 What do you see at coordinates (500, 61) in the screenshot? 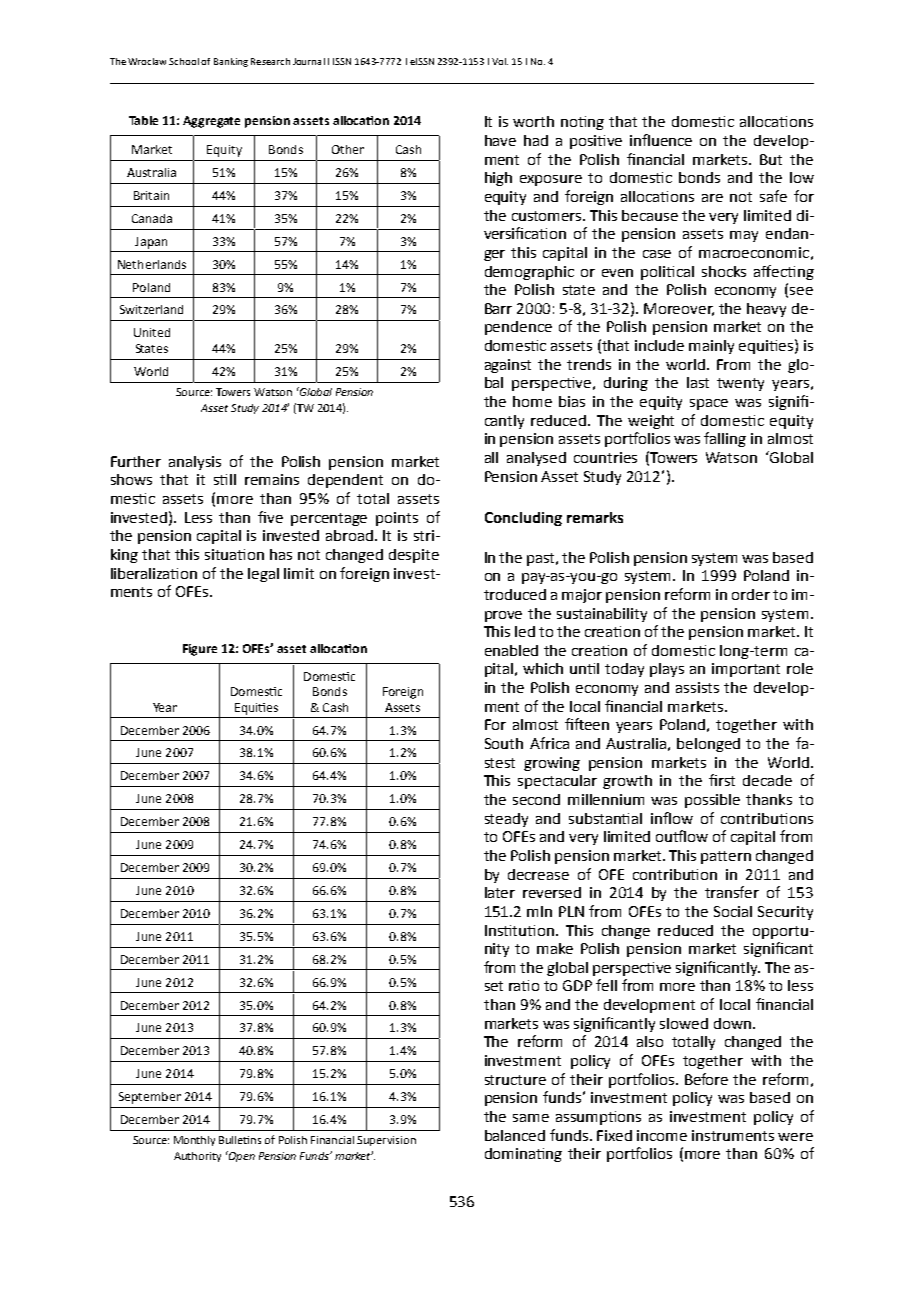
I see `Vol` at bounding box center [500, 61].
